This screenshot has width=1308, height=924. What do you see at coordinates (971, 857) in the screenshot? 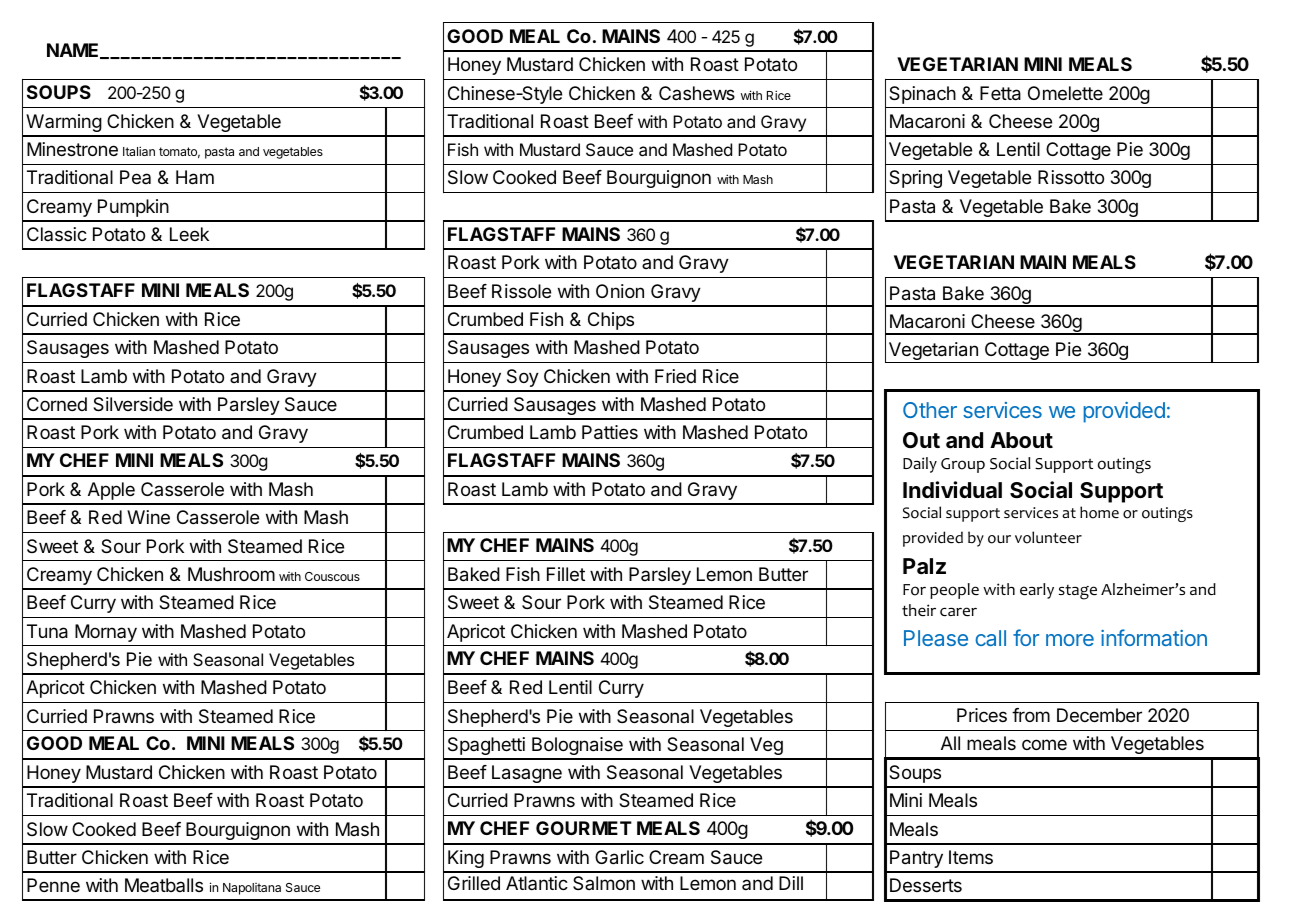
I see `Items` at bounding box center [971, 857].
